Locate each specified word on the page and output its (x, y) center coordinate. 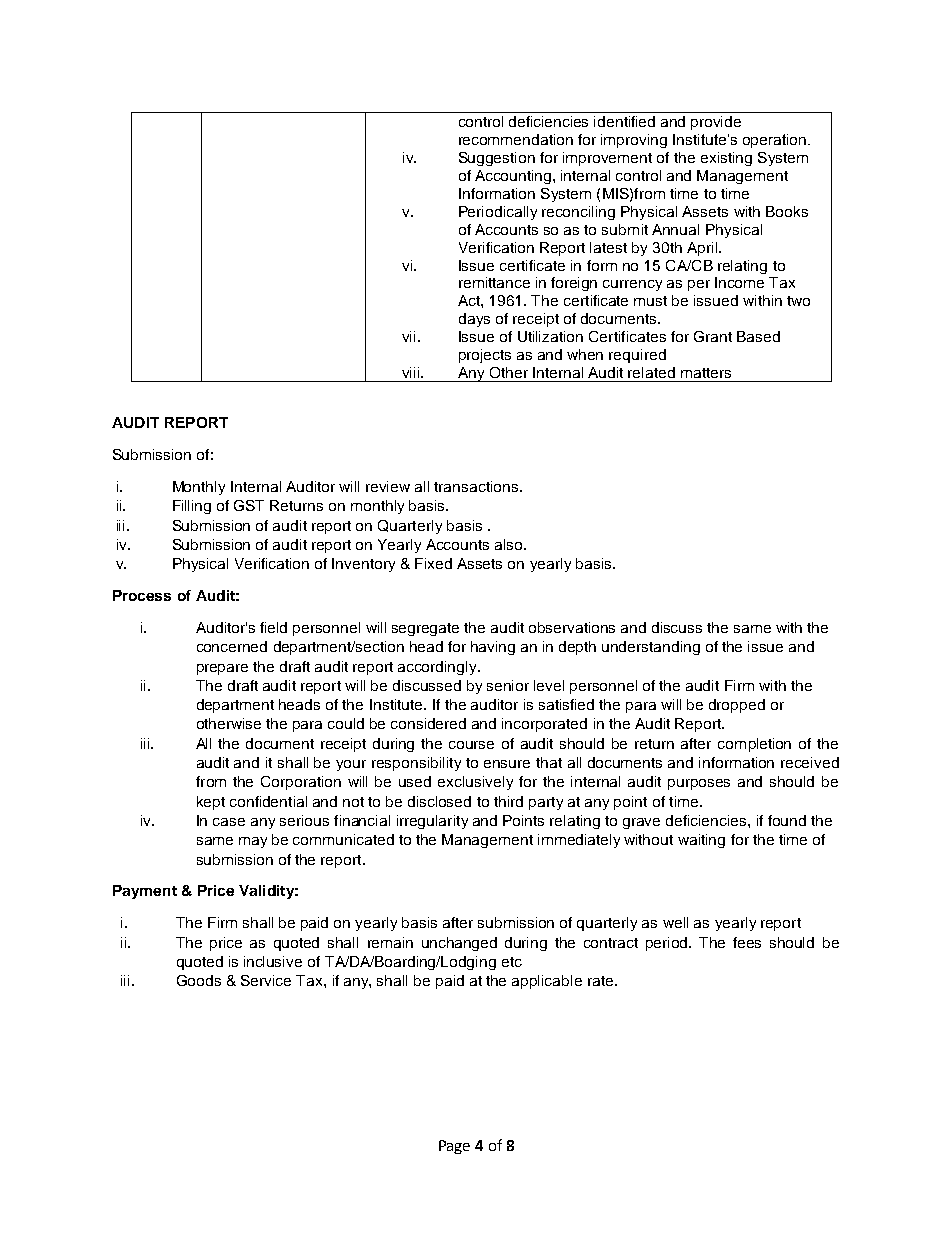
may (253, 842)
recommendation (516, 139)
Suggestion (497, 159)
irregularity (432, 822)
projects (485, 356)
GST (249, 505)
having (493, 648)
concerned (232, 646)
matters (706, 373)
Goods (199, 980)
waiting (701, 841)
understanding (651, 648)
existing (726, 159)
